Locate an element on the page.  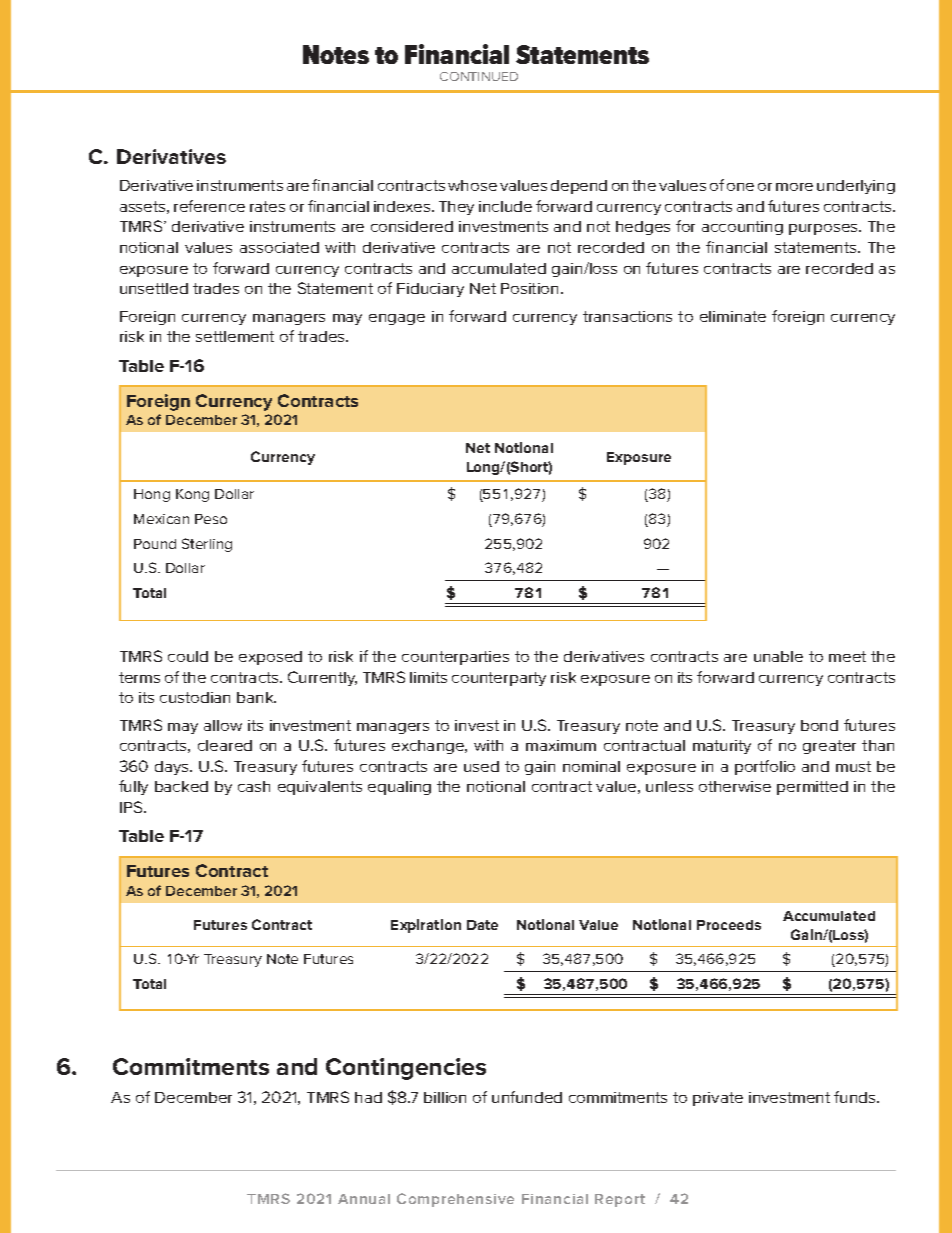
could is located at coordinates (188, 656).
